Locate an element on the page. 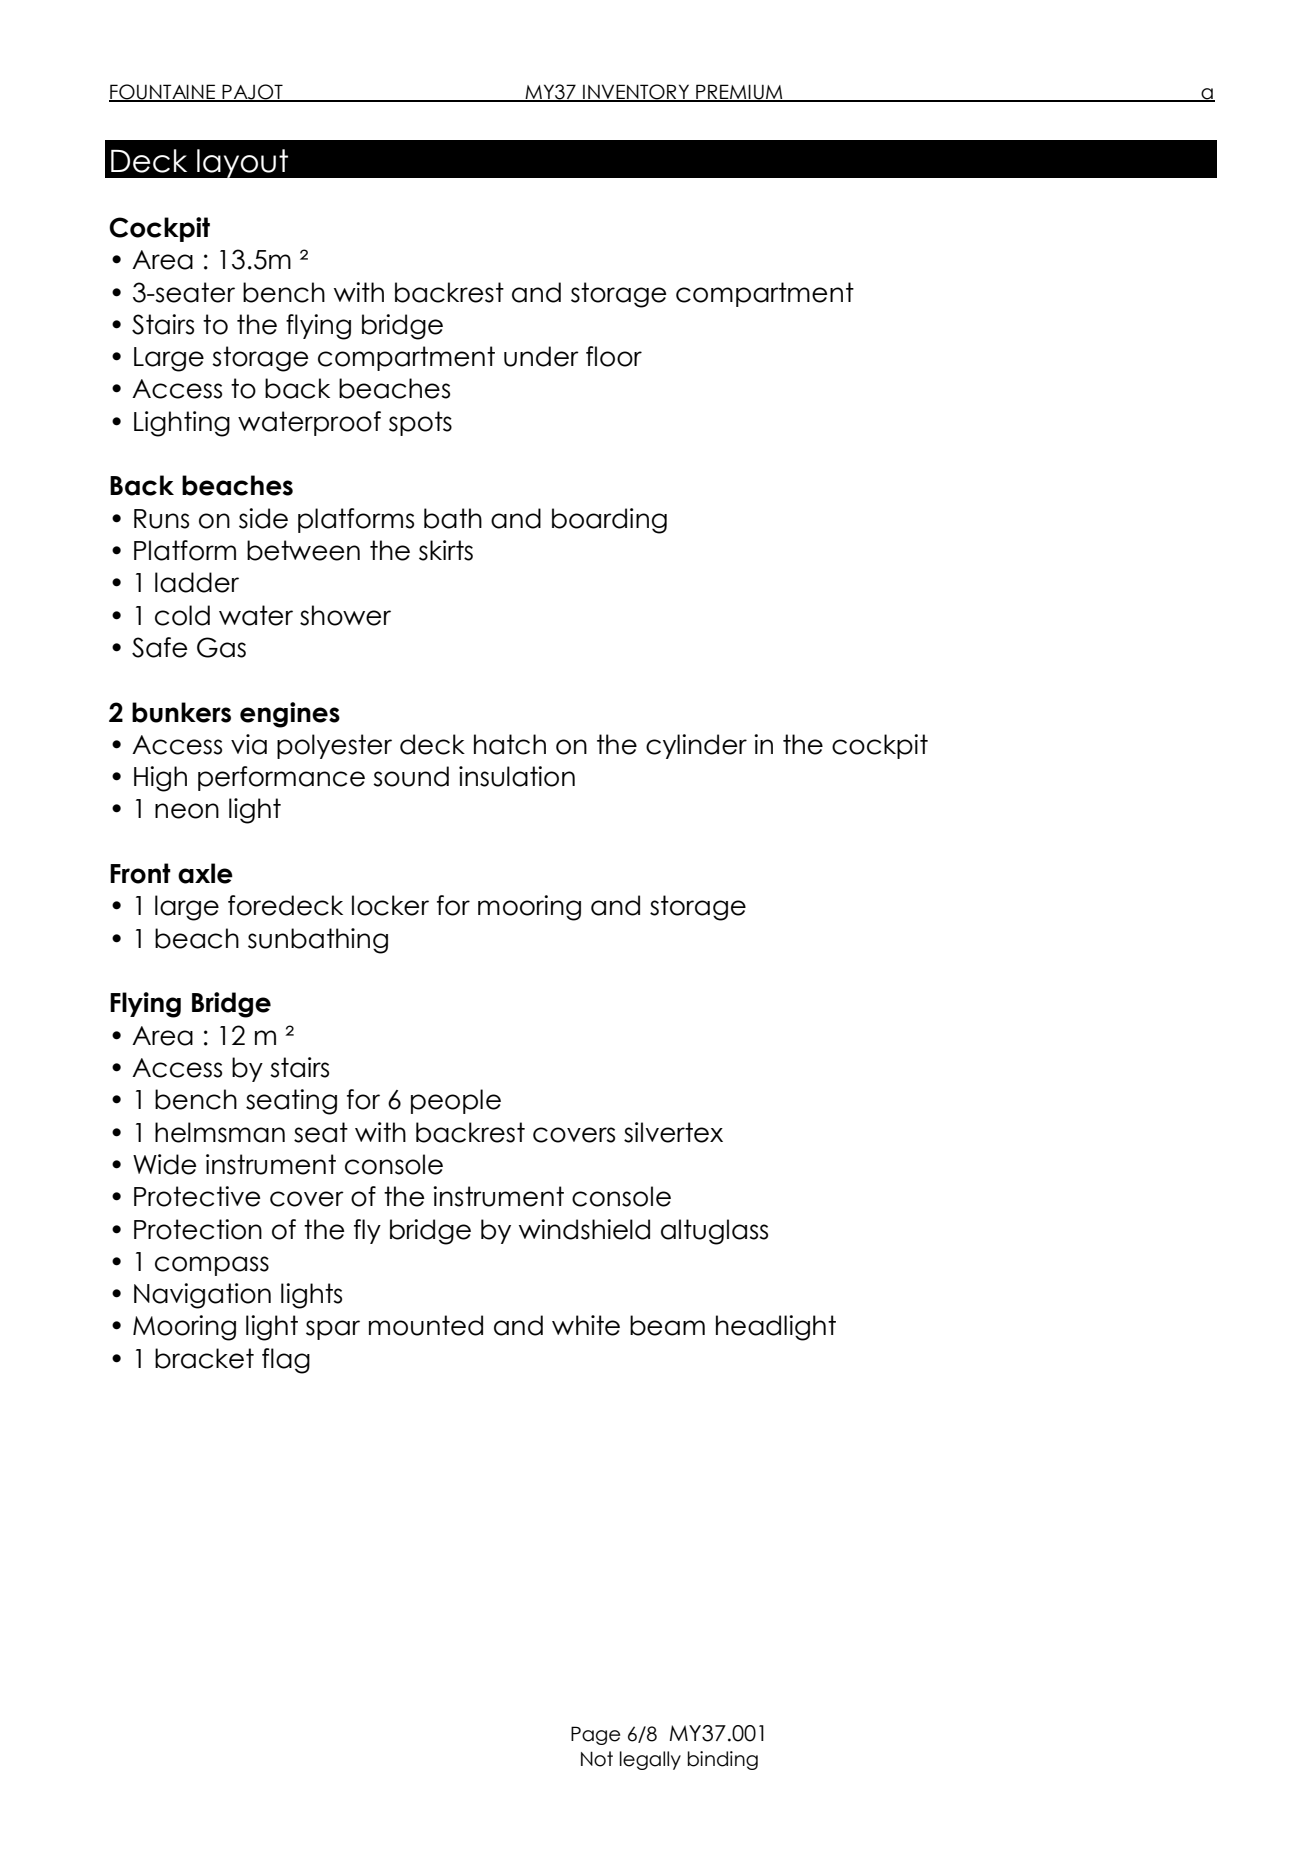  flag is located at coordinates (286, 1361).
